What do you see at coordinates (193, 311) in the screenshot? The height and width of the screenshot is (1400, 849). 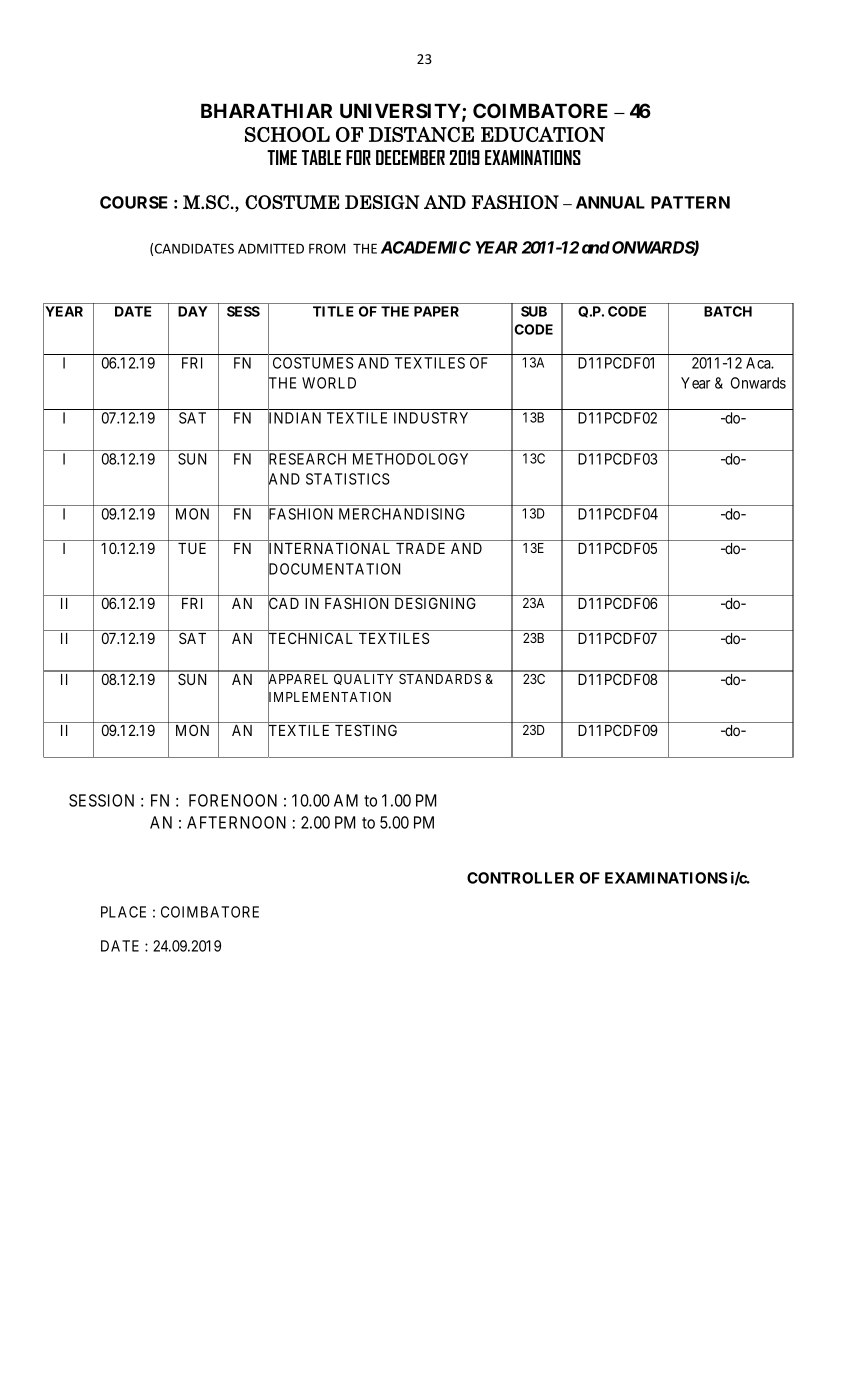 I see `DAY` at bounding box center [193, 311].
